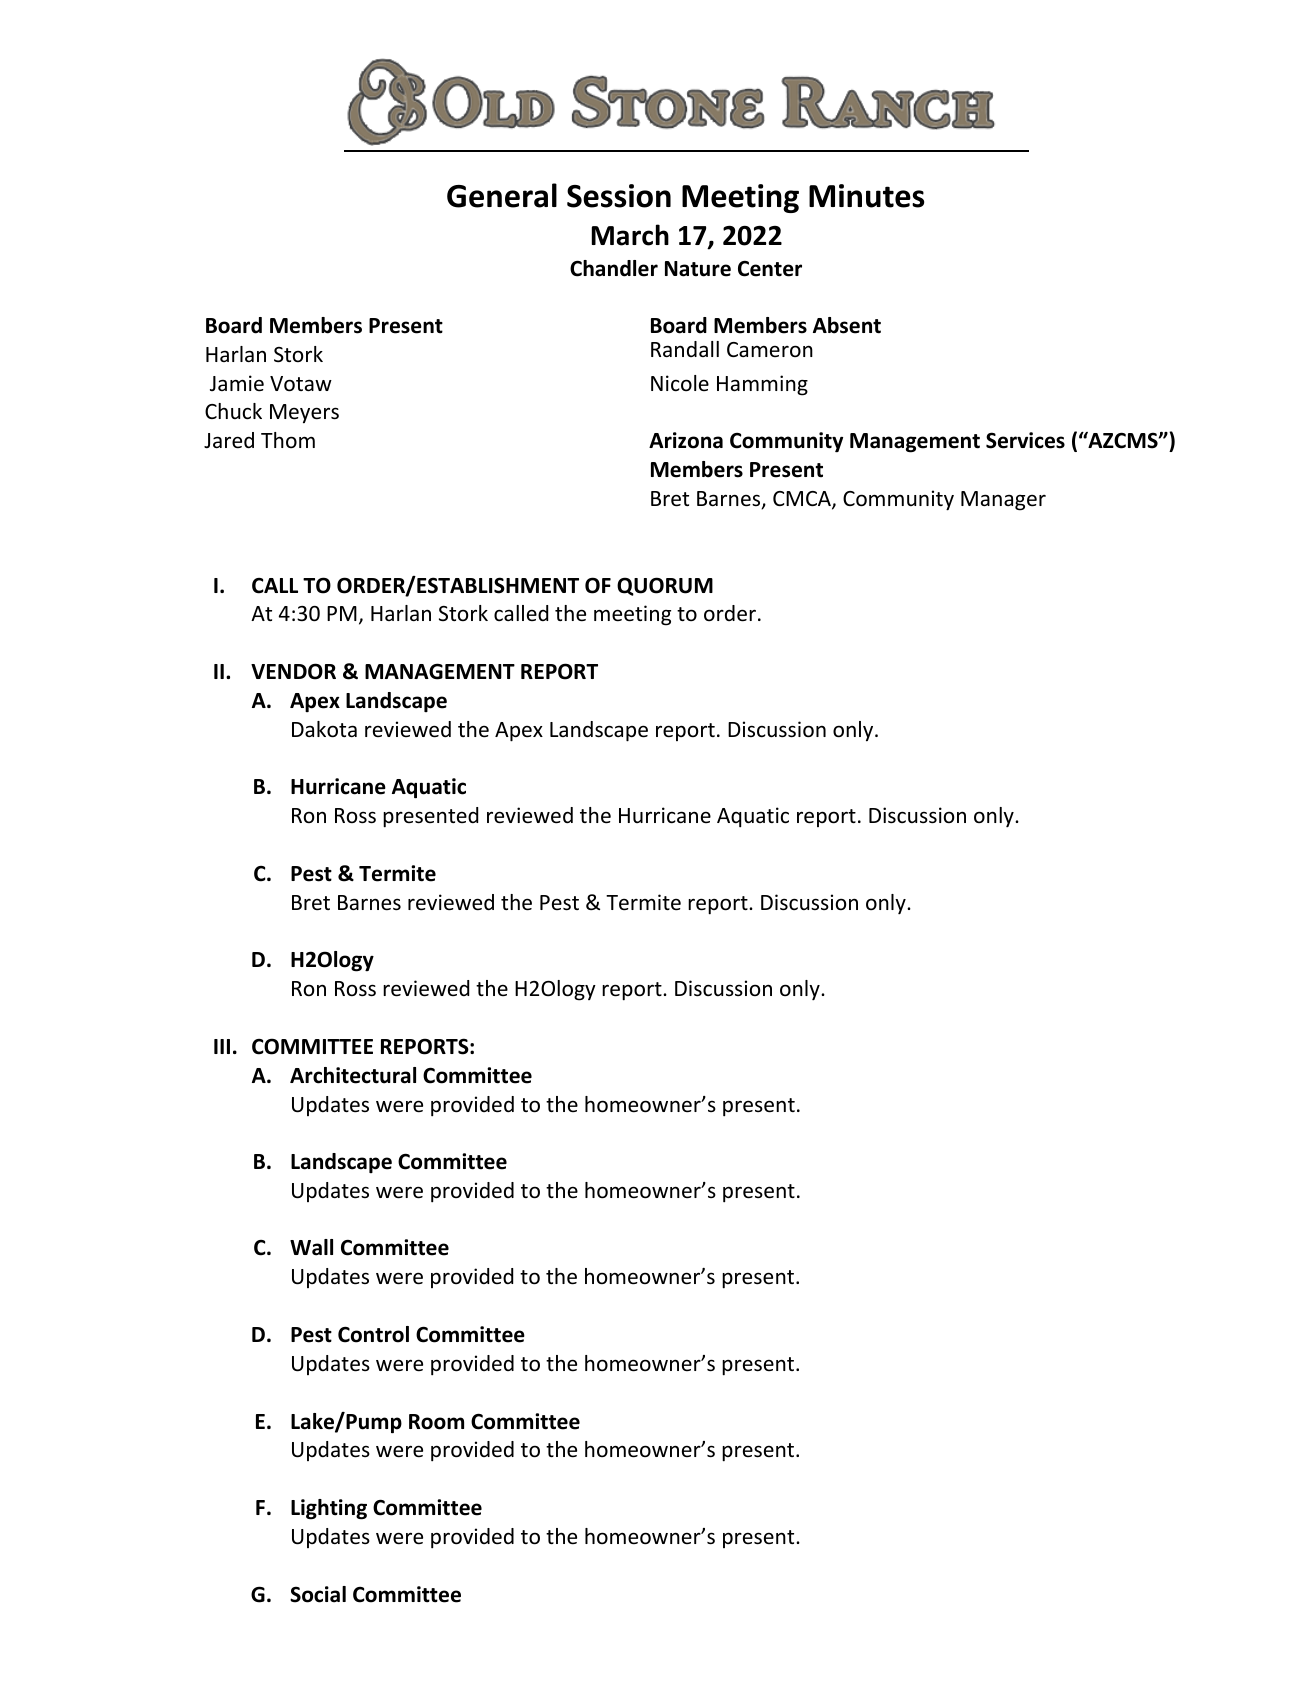  I want to click on Social, so click(318, 1594).
